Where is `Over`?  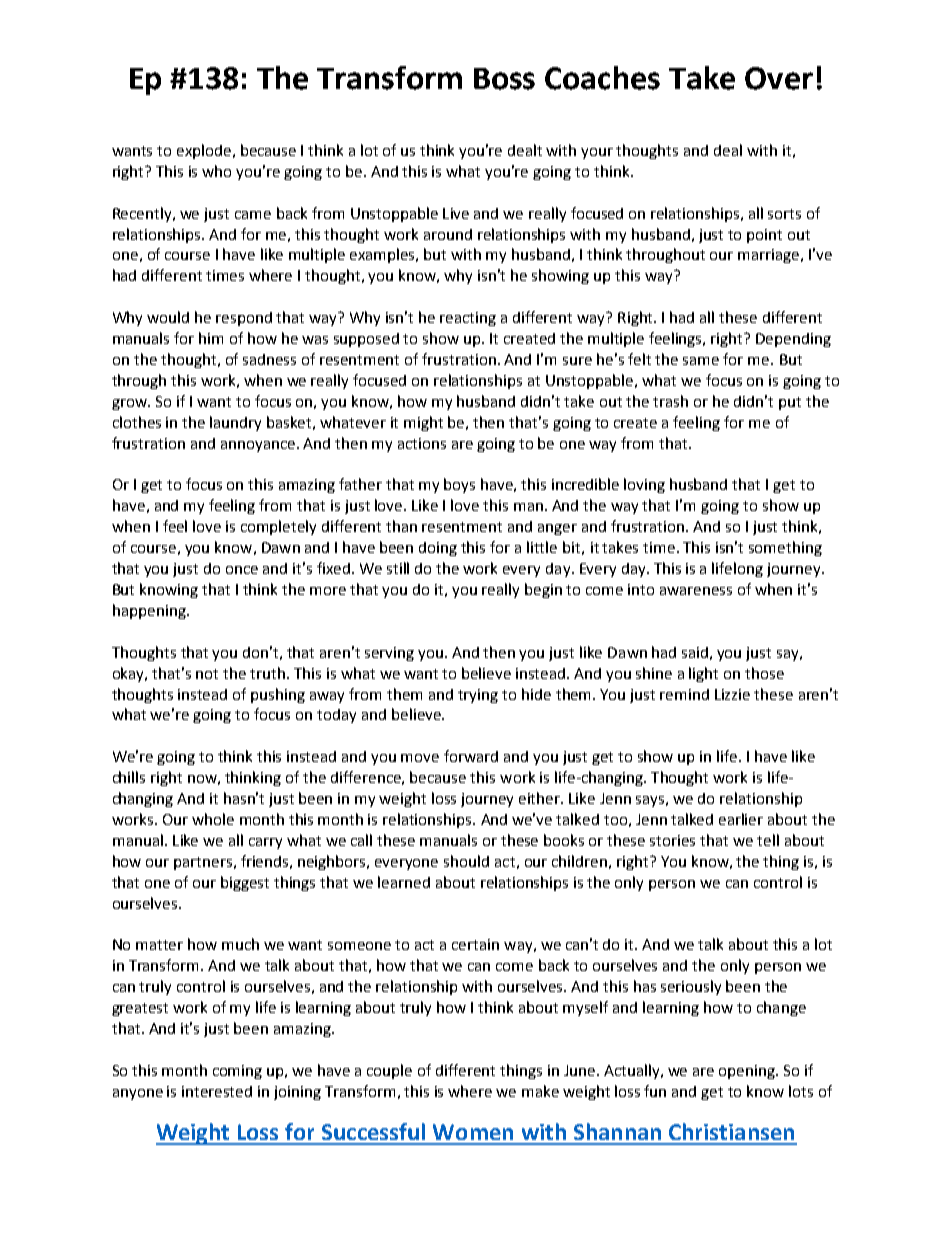 Over is located at coordinates (779, 78).
